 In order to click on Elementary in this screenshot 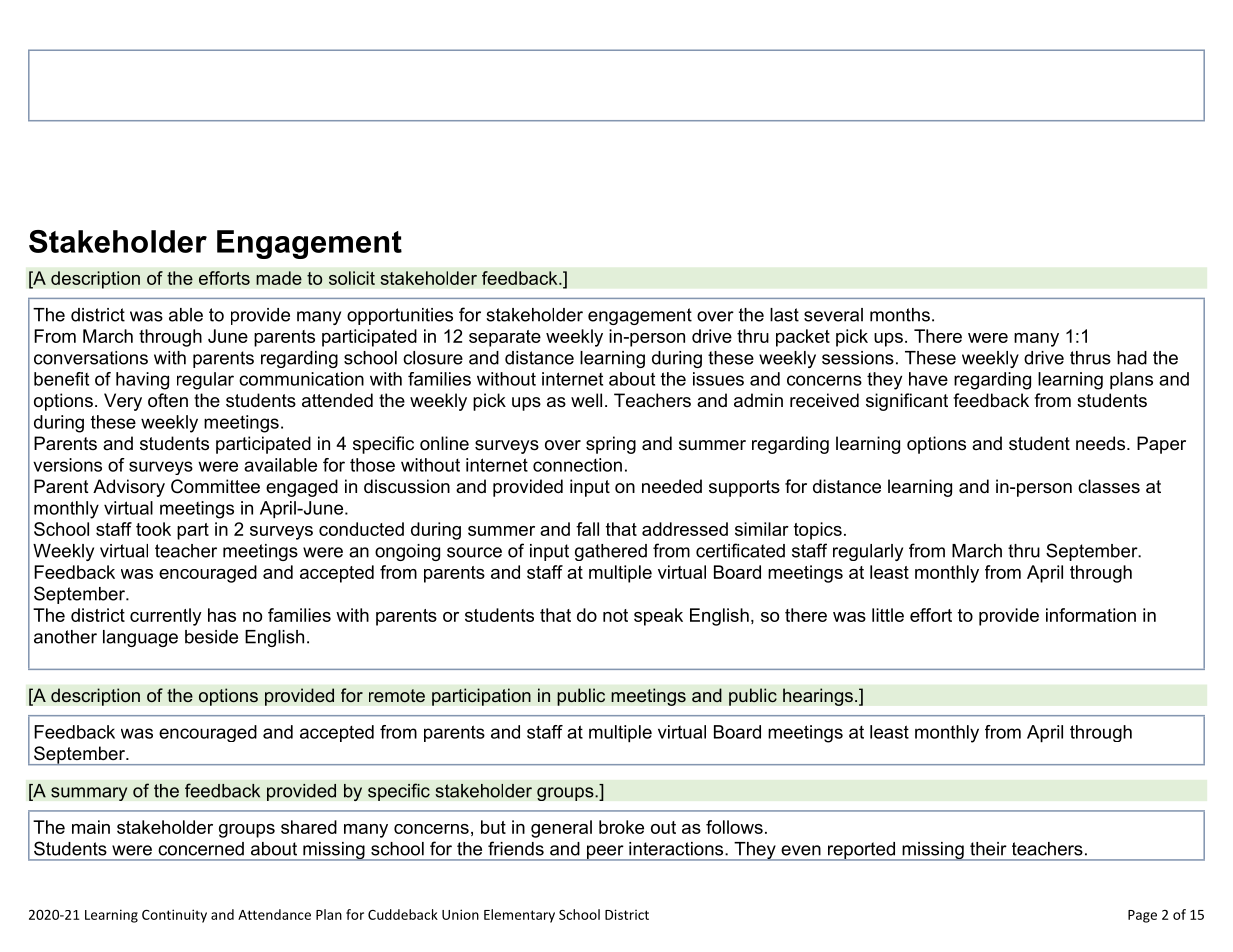, I will do `click(519, 916)`.
